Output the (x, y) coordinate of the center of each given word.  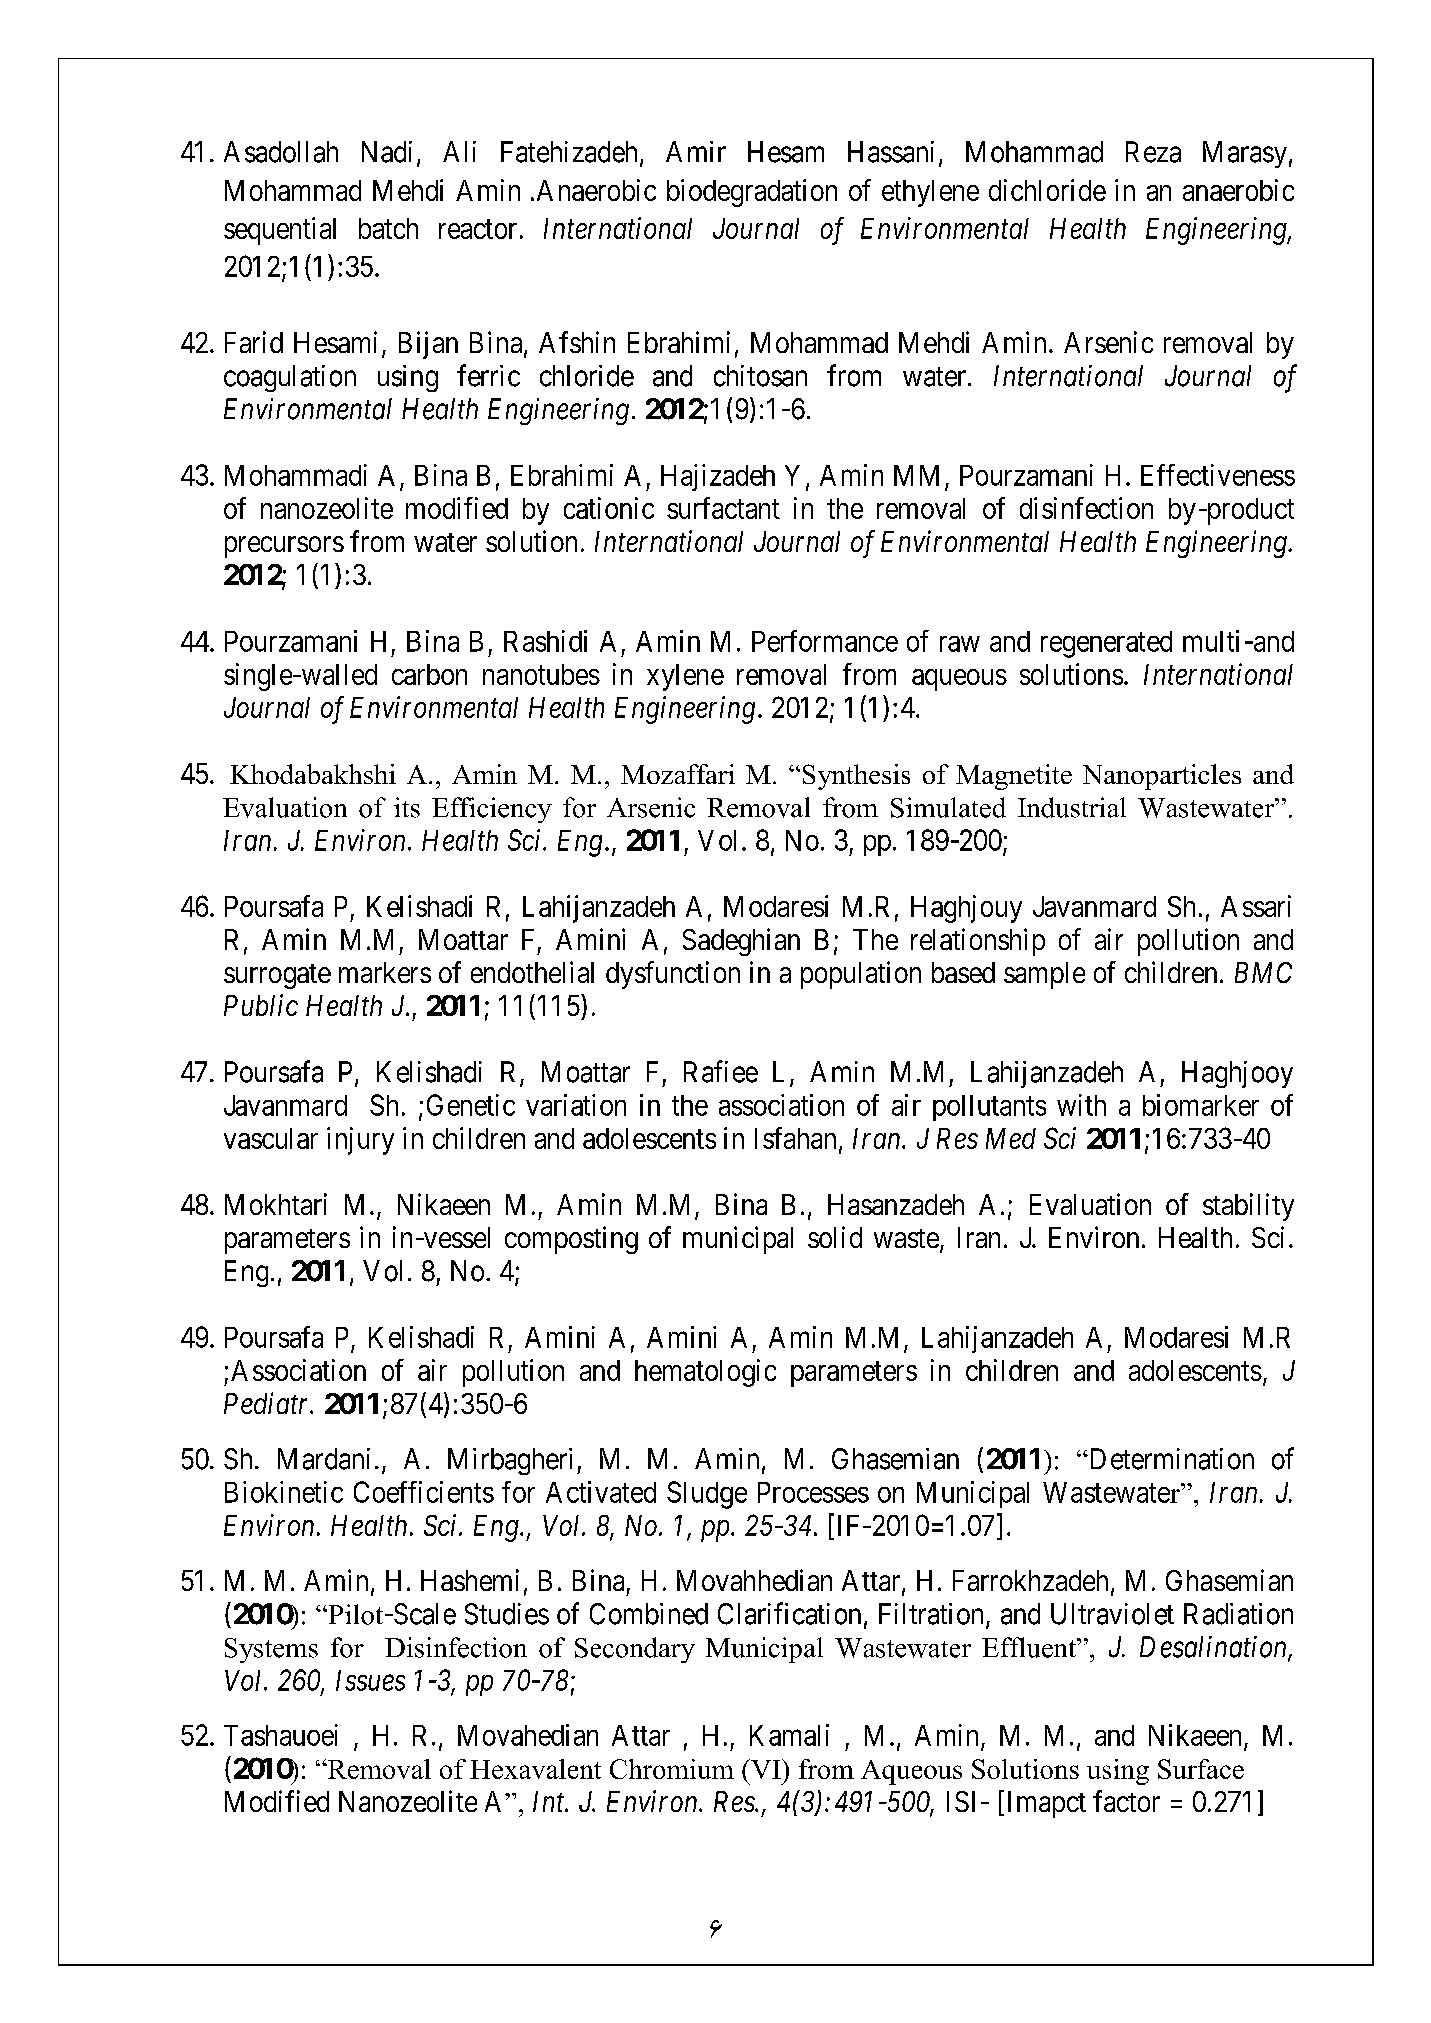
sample (1044, 975)
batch (388, 228)
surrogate (277, 976)
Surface (1201, 1769)
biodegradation (752, 193)
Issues (370, 1680)
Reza (1153, 152)
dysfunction (673, 975)
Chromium (672, 1769)
